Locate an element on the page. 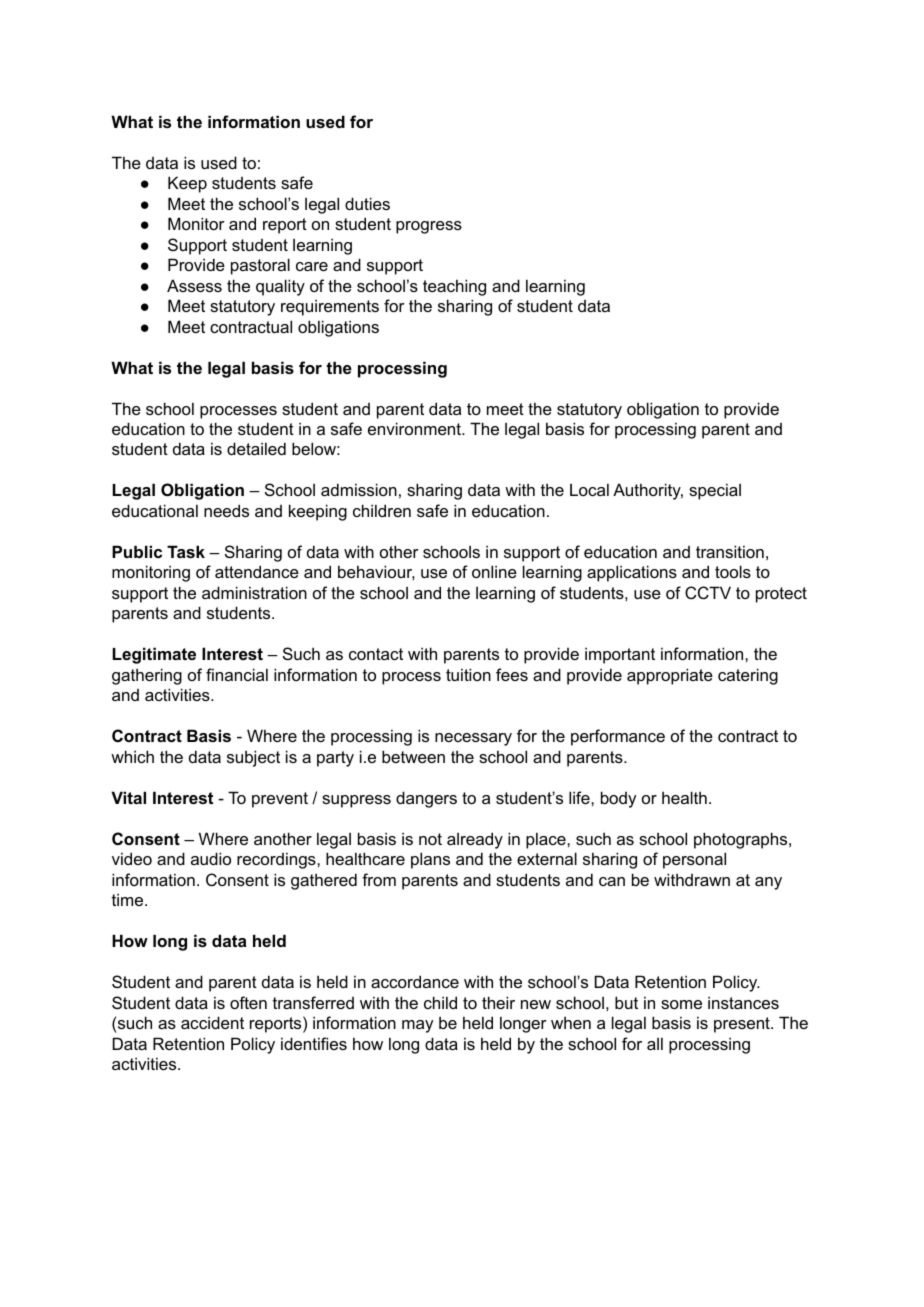  some is located at coordinates (681, 1004).
